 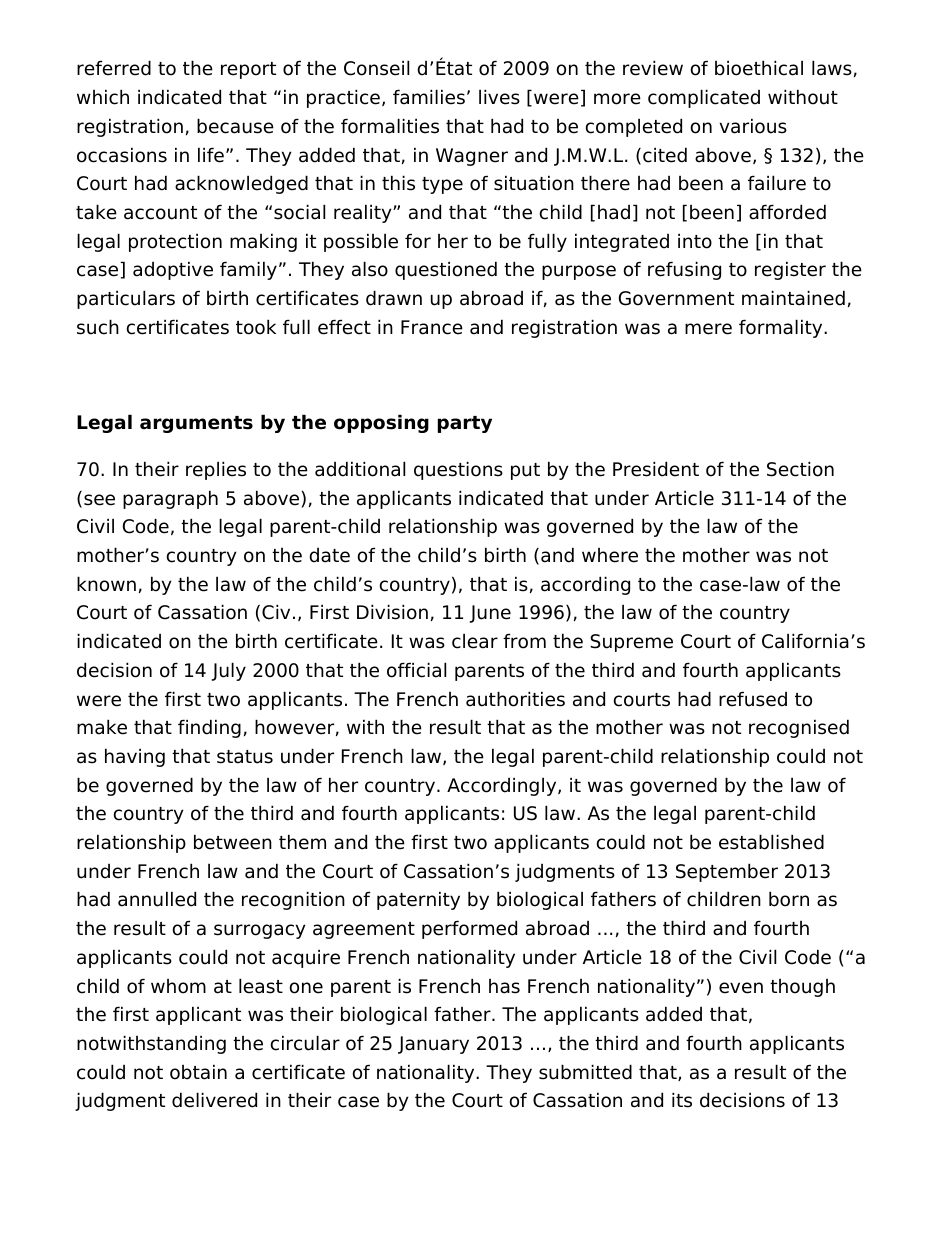 What do you see at coordinates (106, 584) in the screenshot?
I see `known` at bounding box center [106, 584].
